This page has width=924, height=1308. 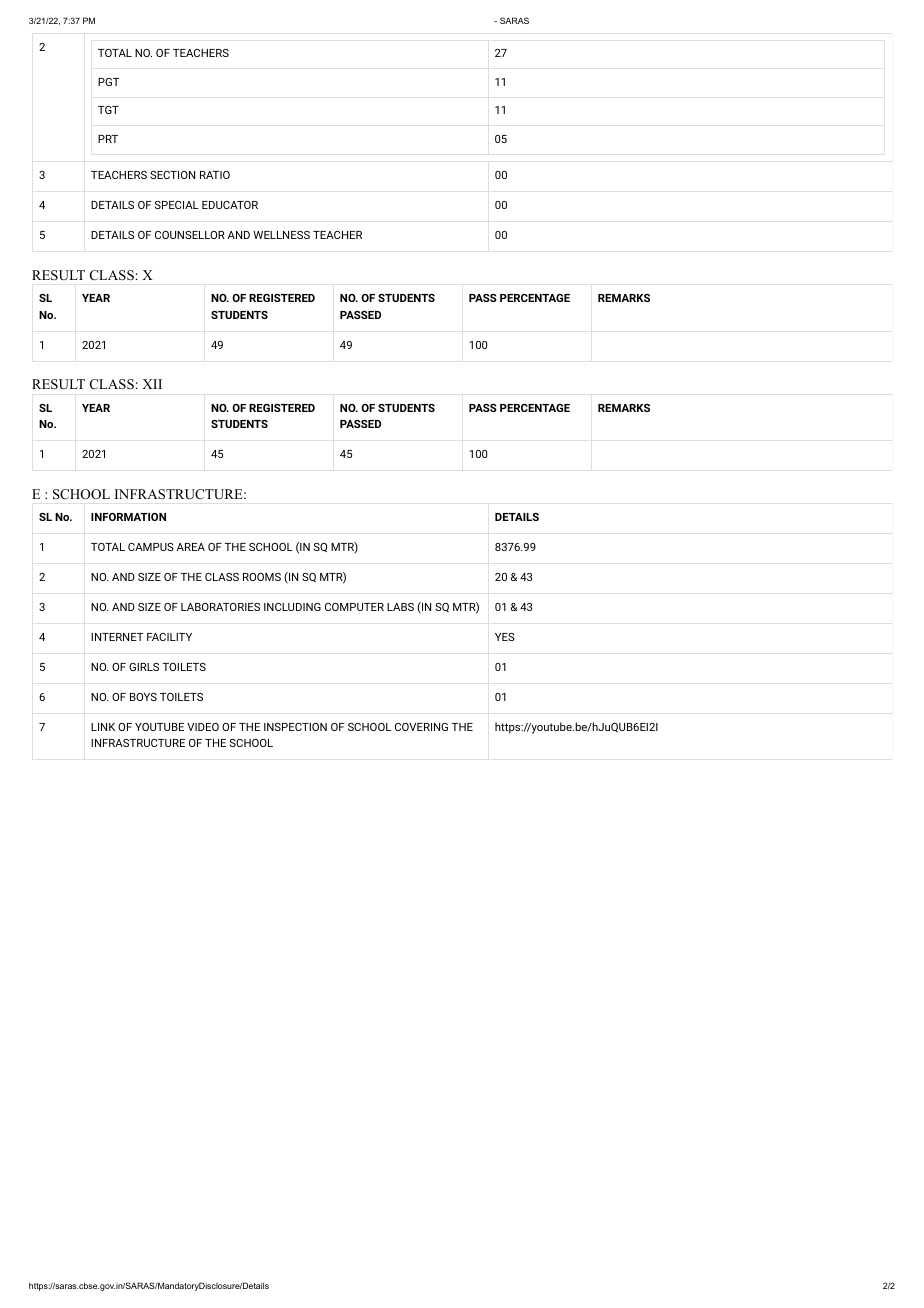 What do you see at coordinates (215, 175) in the page?
I see `RATIO` at bounding box center [215, 175].
